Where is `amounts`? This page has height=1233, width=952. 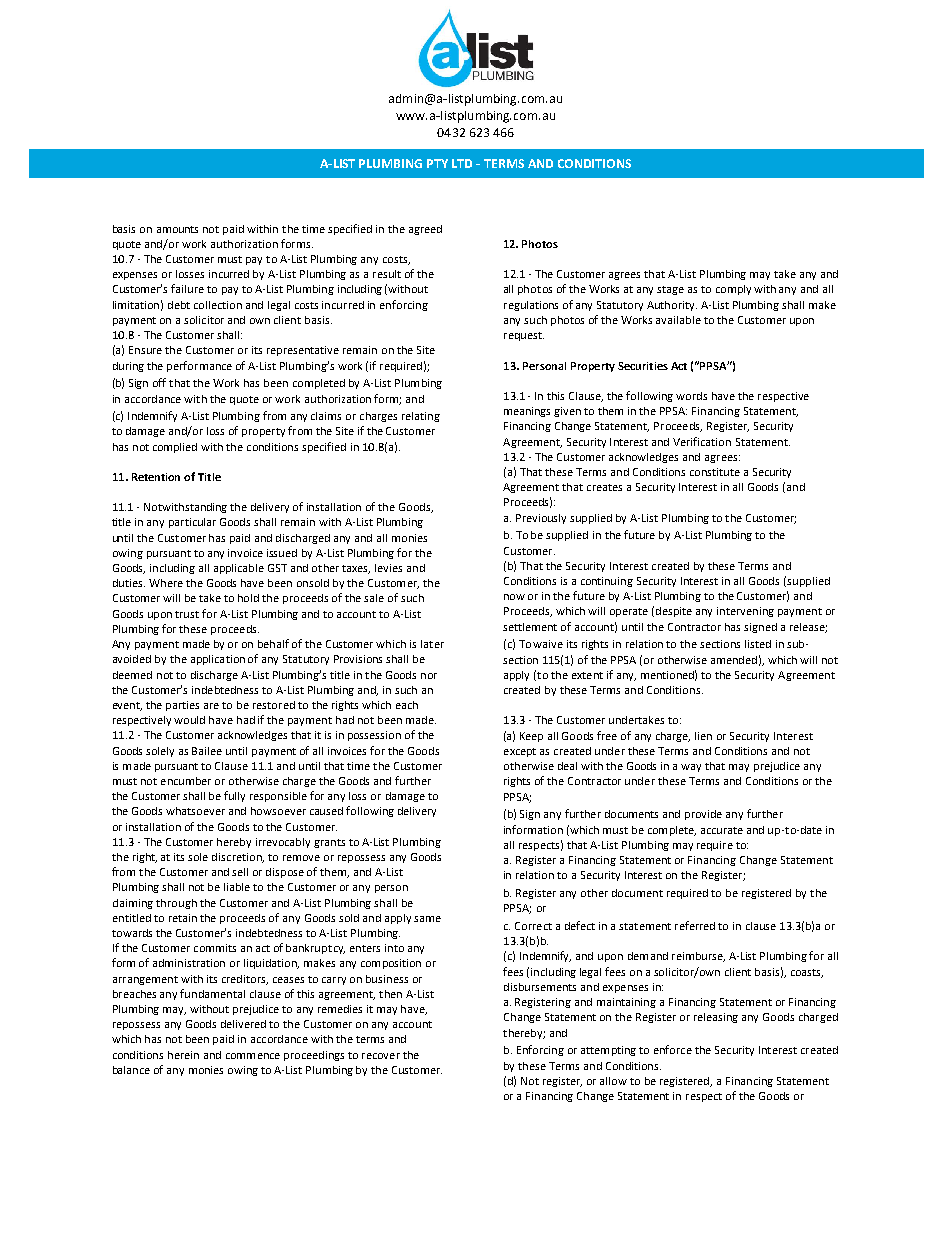 amounts is located at coordinates (177, 229).
